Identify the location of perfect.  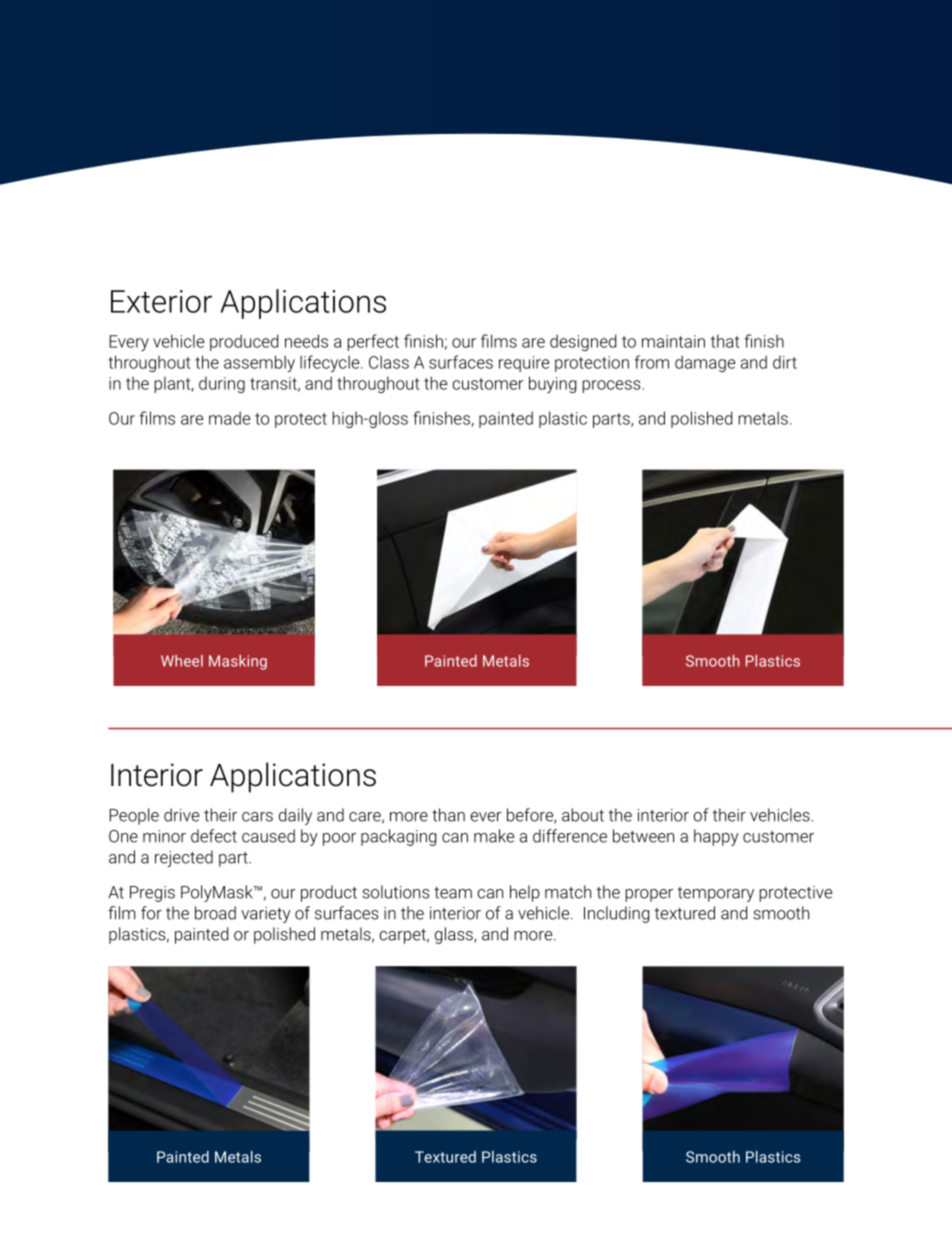
(373, 342).
